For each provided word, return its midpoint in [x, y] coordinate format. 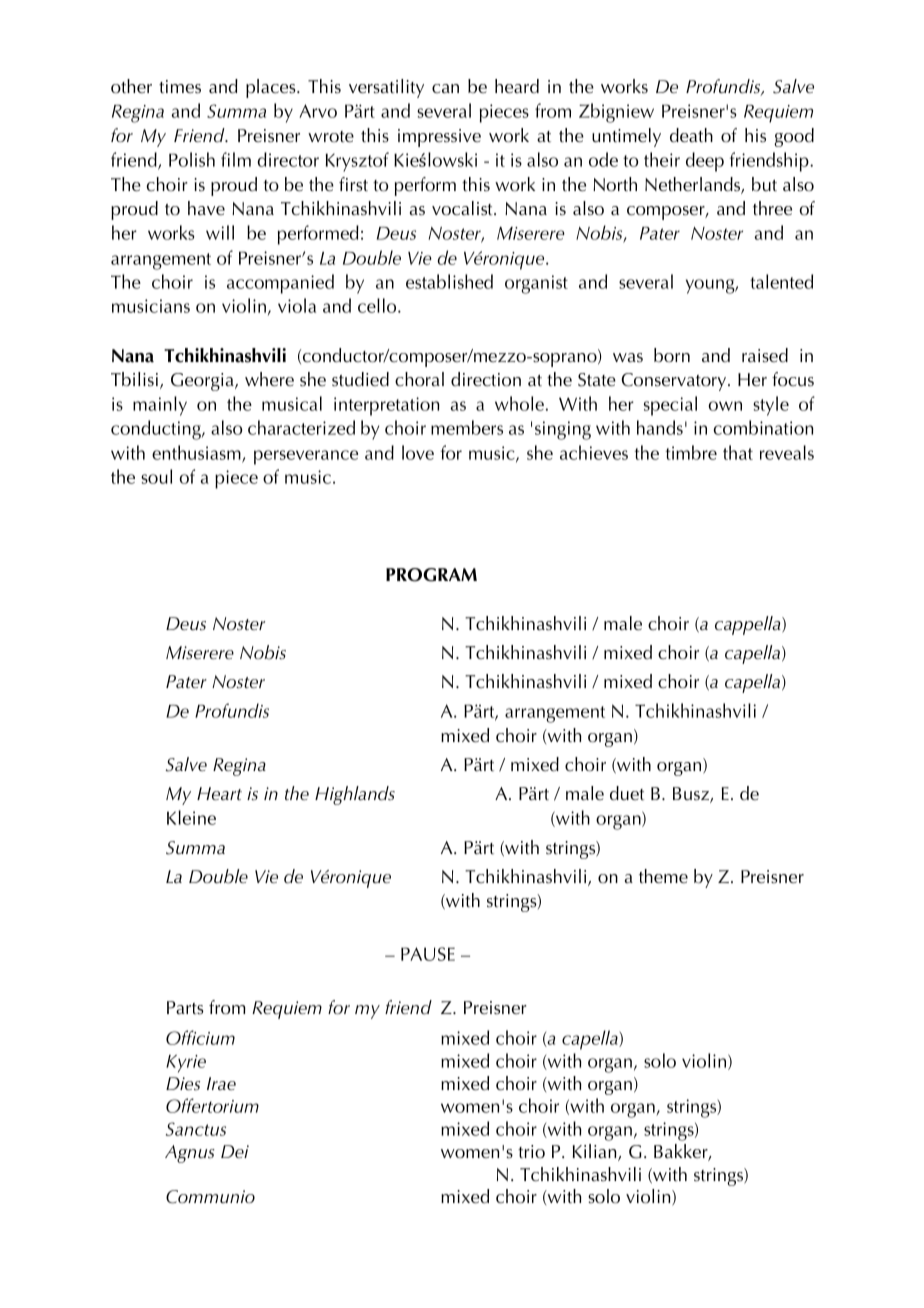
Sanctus [196, 1129]
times [180, 87]
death [691, 135]
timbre [691, 452]
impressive [439, 138]
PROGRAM [431, 575]
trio [531, 1152]
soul [156, 476]
